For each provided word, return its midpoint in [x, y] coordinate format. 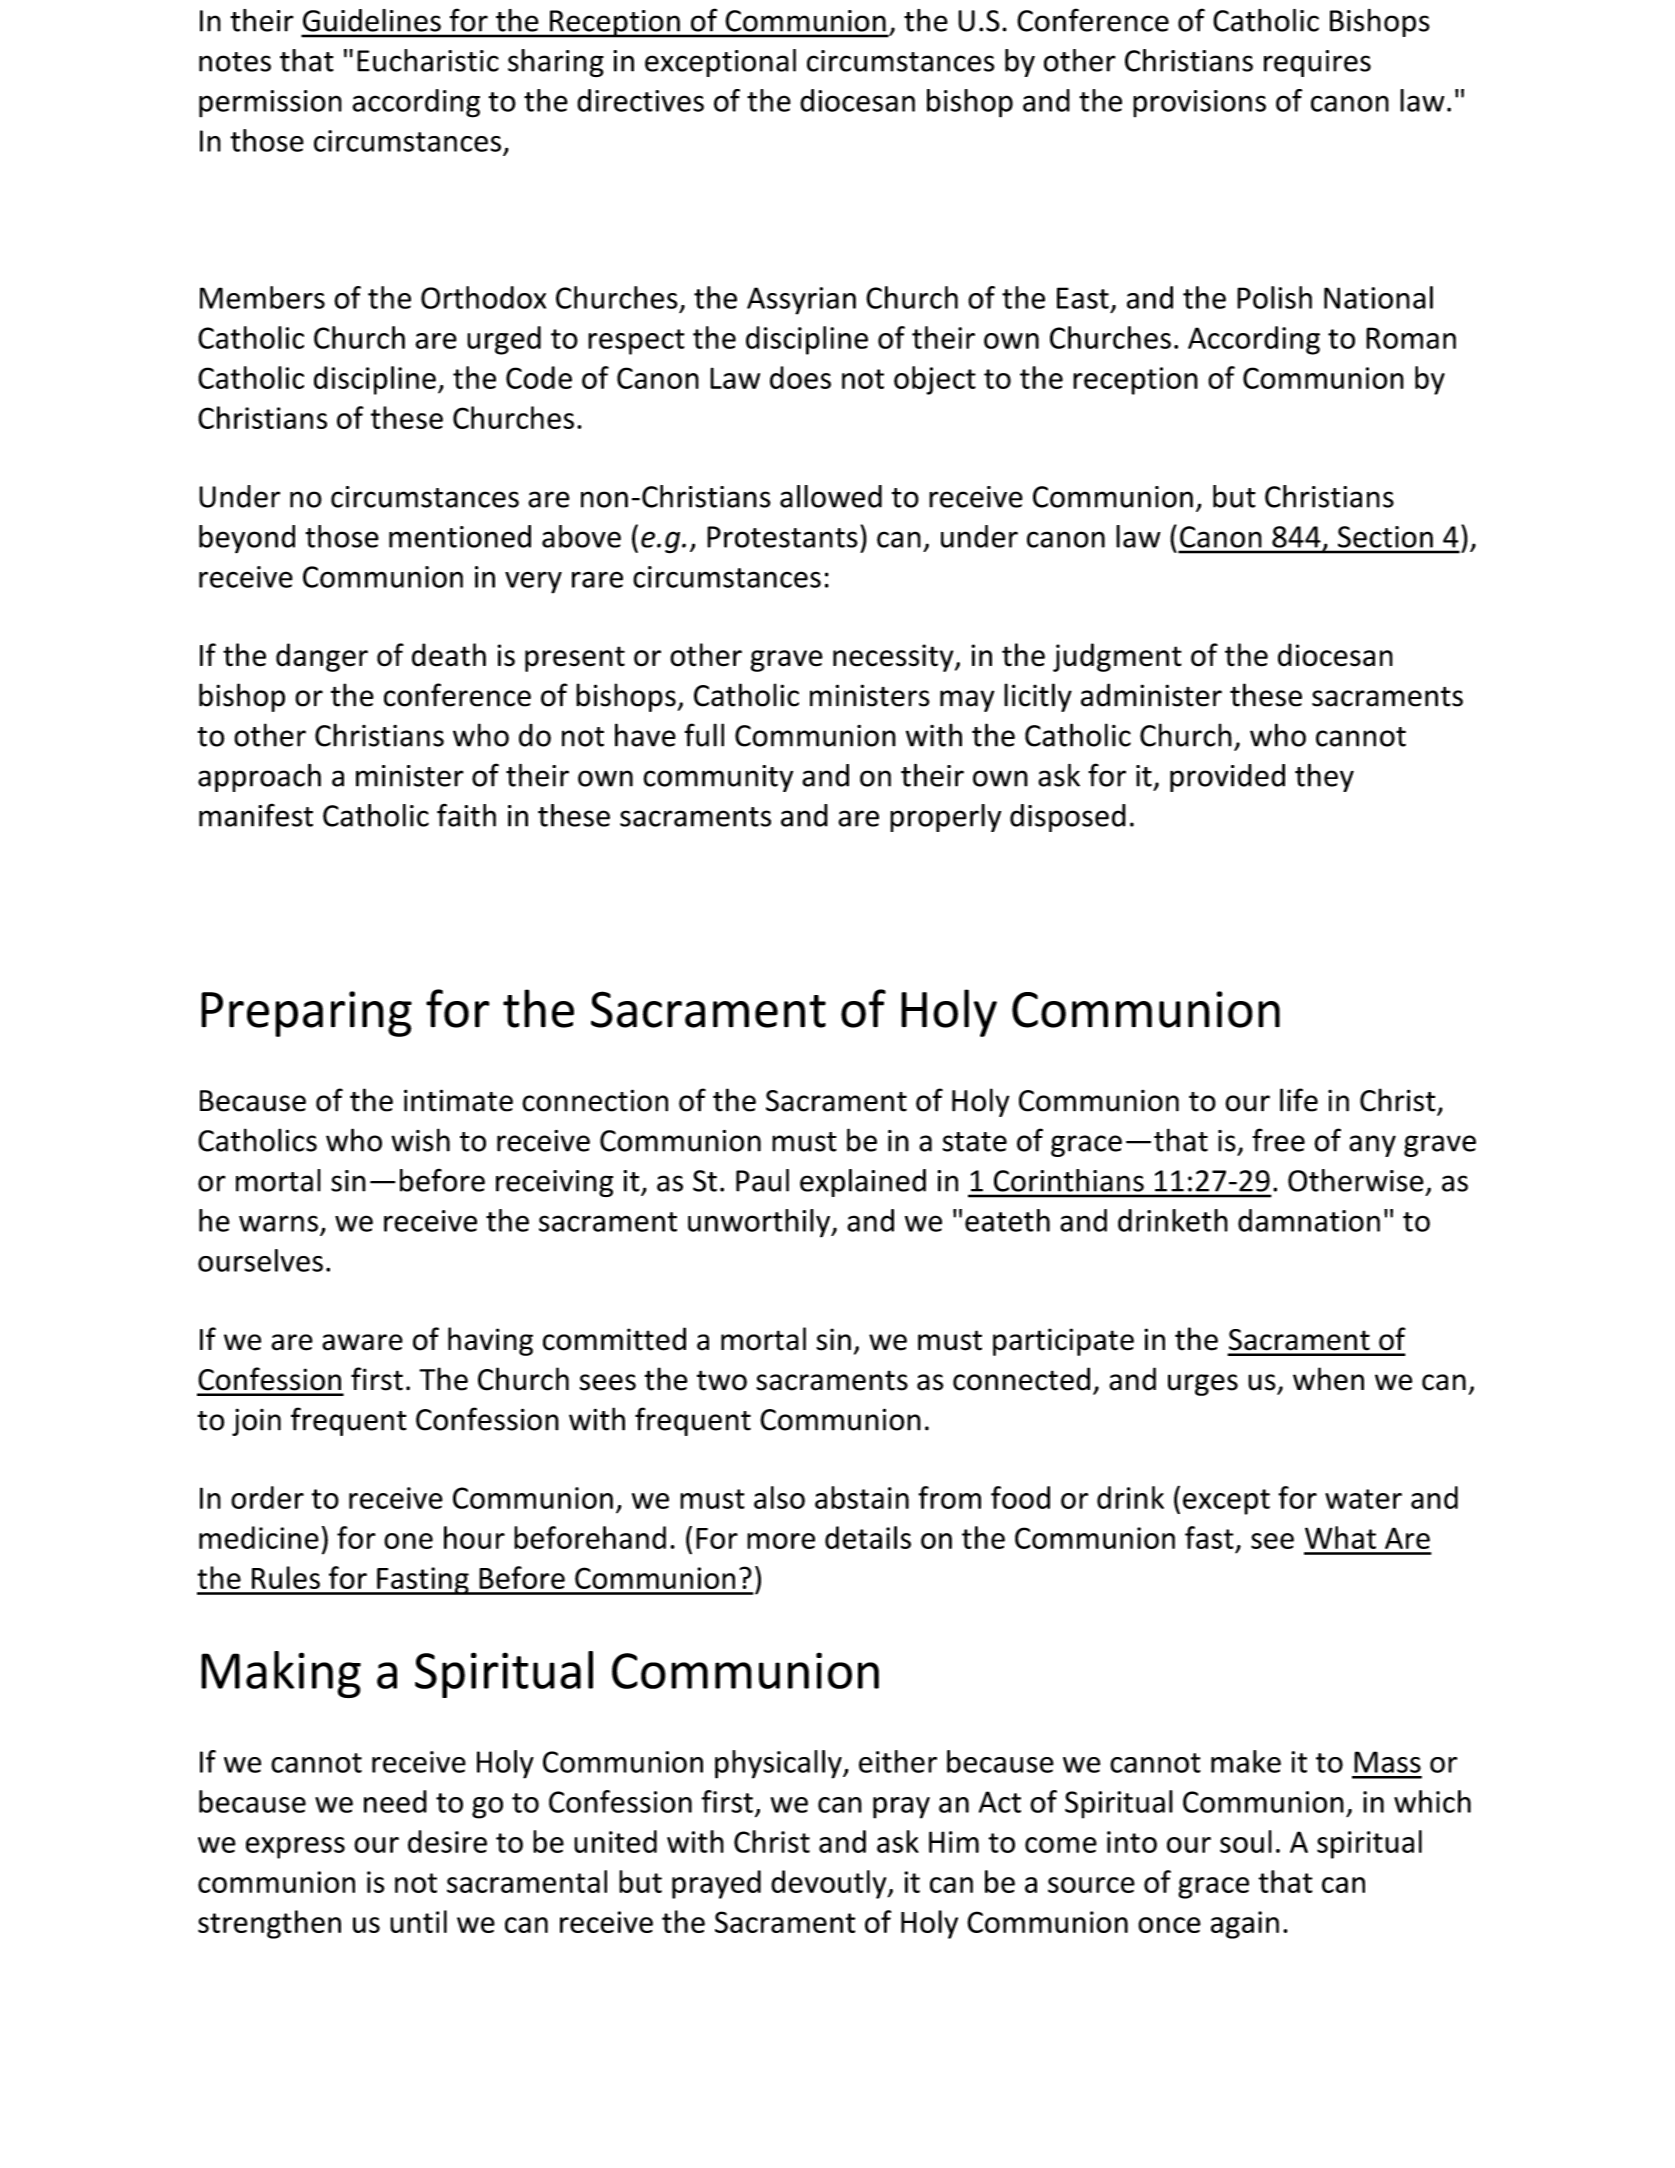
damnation [1309, 1220]
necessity [894, 658]
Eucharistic [428, 60]
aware [362, 1342]
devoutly [830, 1884]
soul [1246, 1841]
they [1324, 777]
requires [1317, 63]
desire [447, 1841]
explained [863, 1183]
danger [322, 657]
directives [640, 100]
